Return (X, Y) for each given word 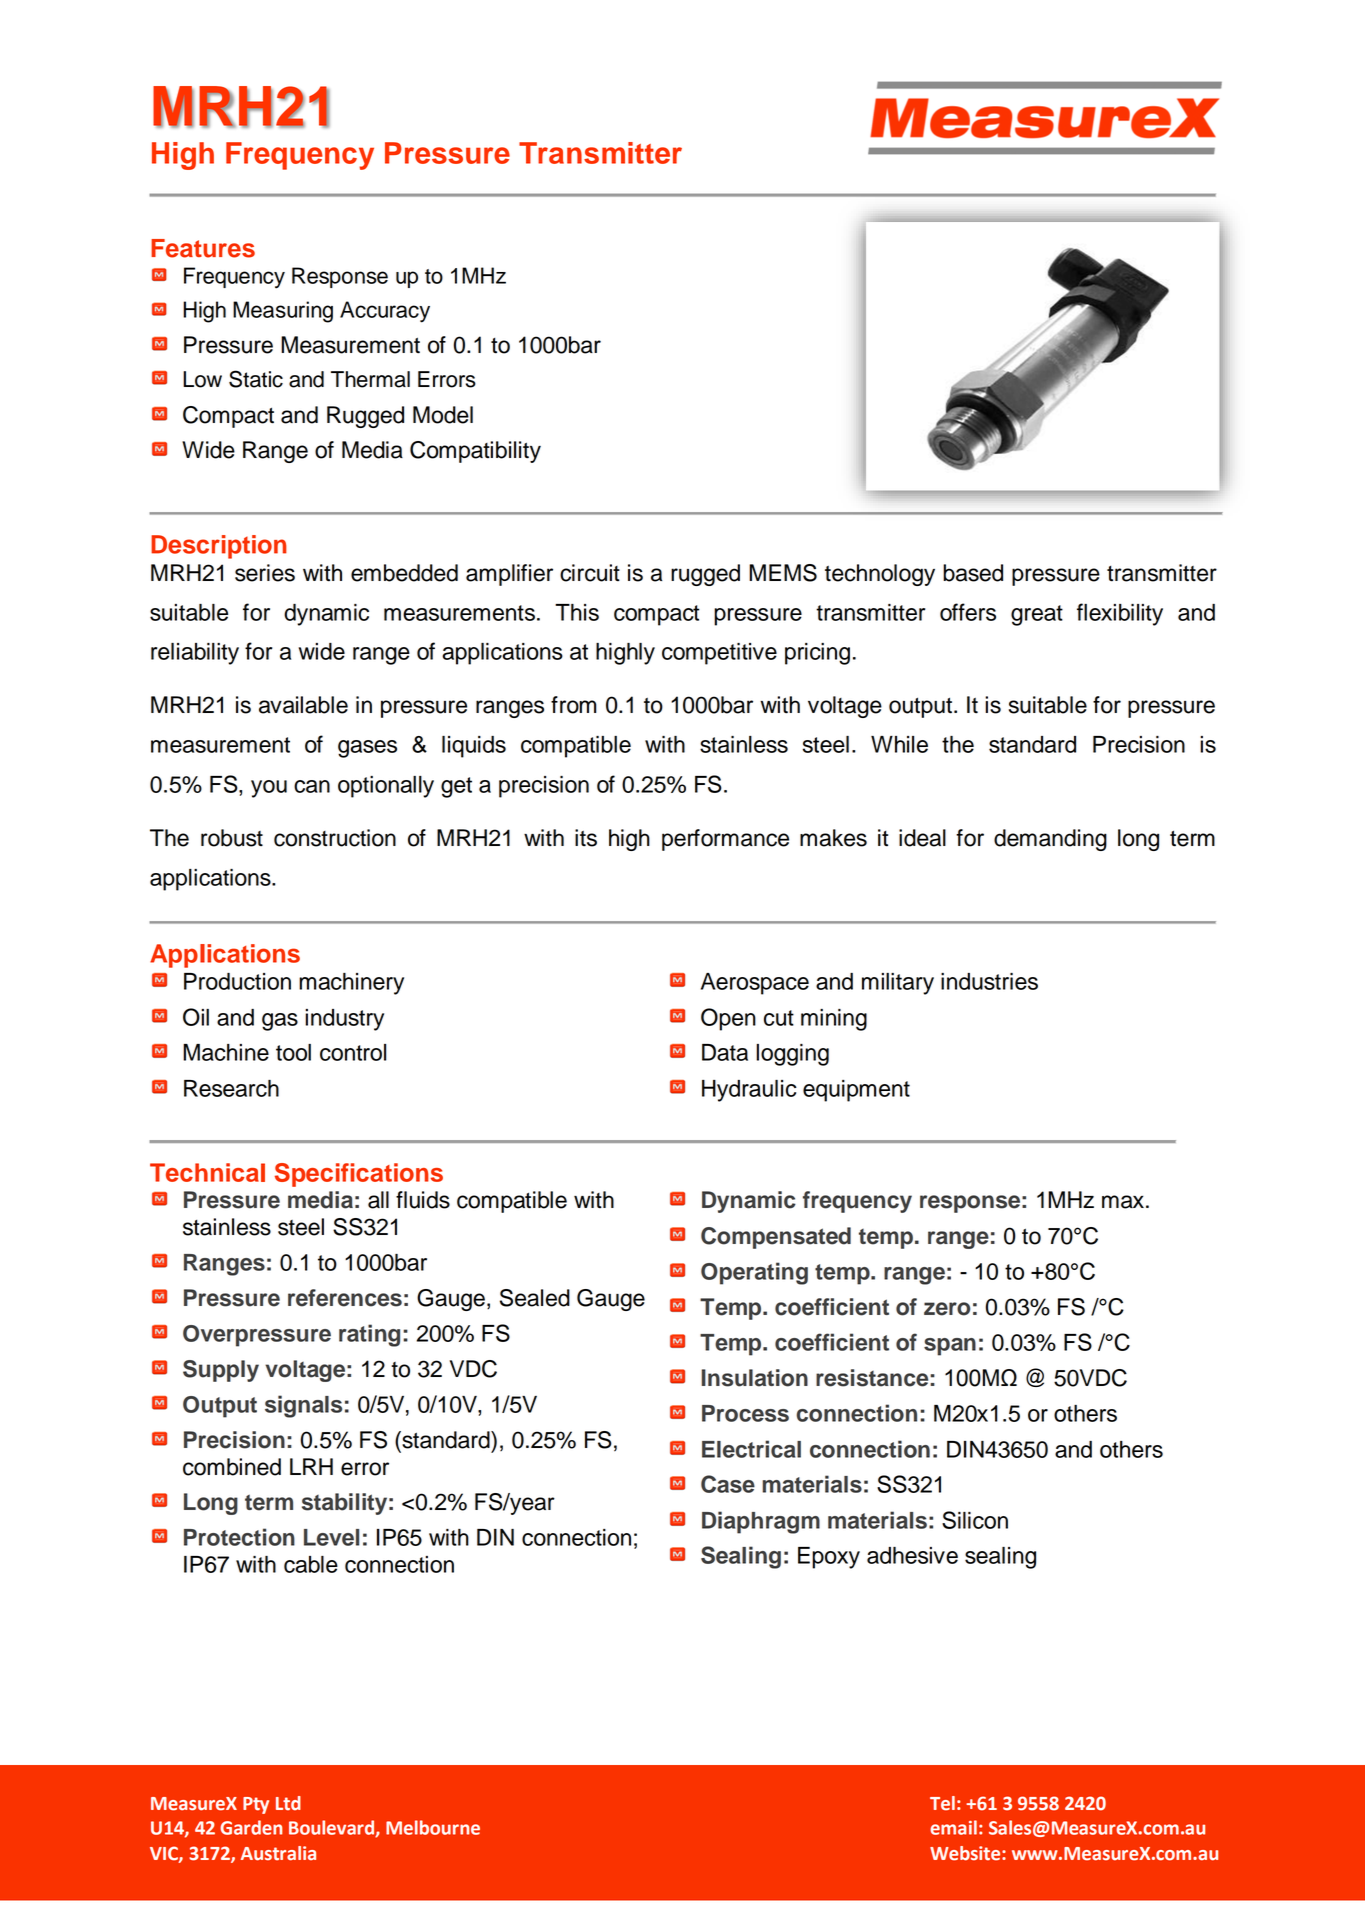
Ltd (288, 1803)
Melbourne (433, 1827)
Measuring (283, 312)
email (953, 1827)
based (973, 573)
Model (443, 415)
